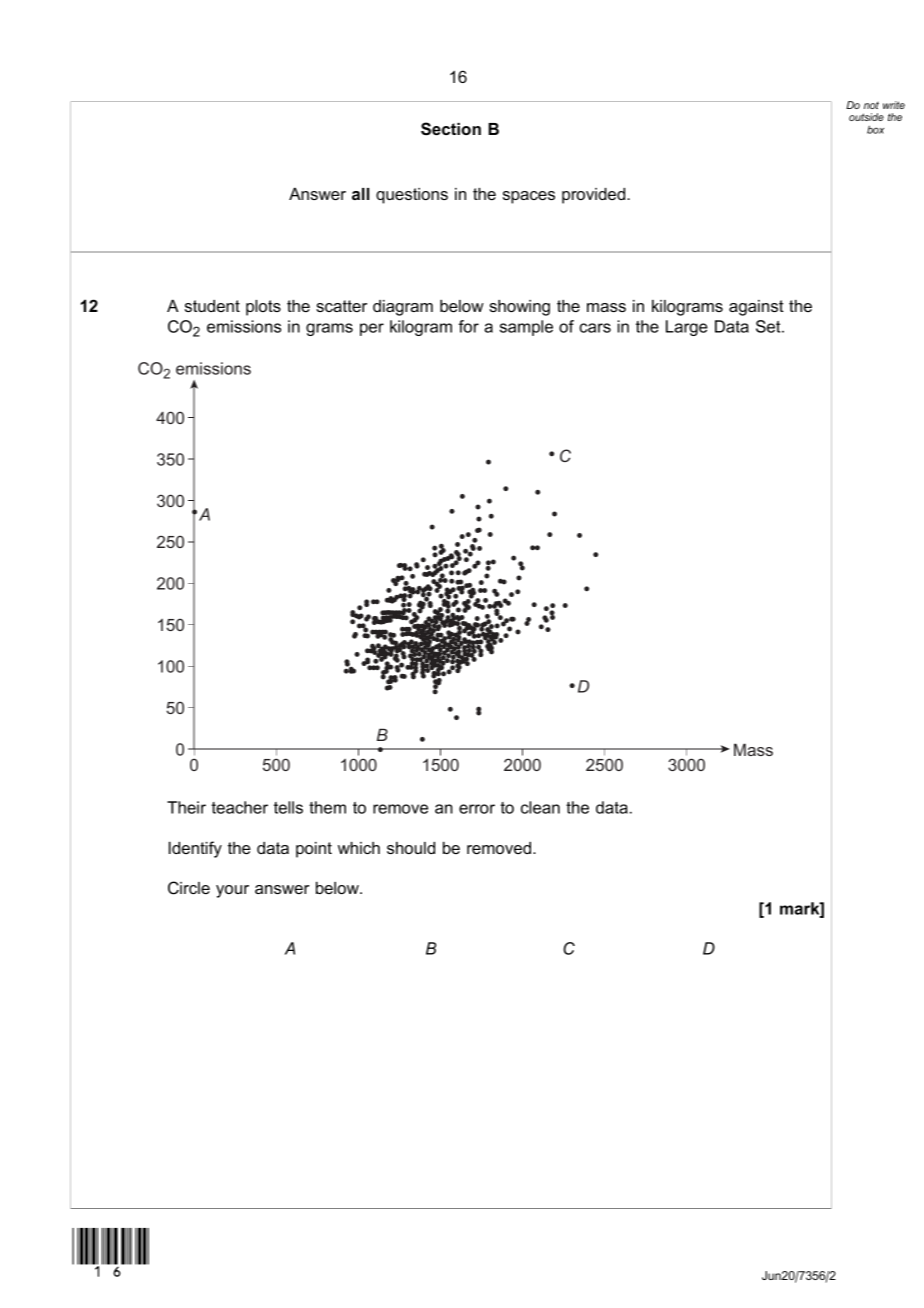 The height and width of the screenshot is (1308, 924). What do you see at coordinates (411, 848) in the screenshot?
I see `should` at bounding box center [411, 848].
